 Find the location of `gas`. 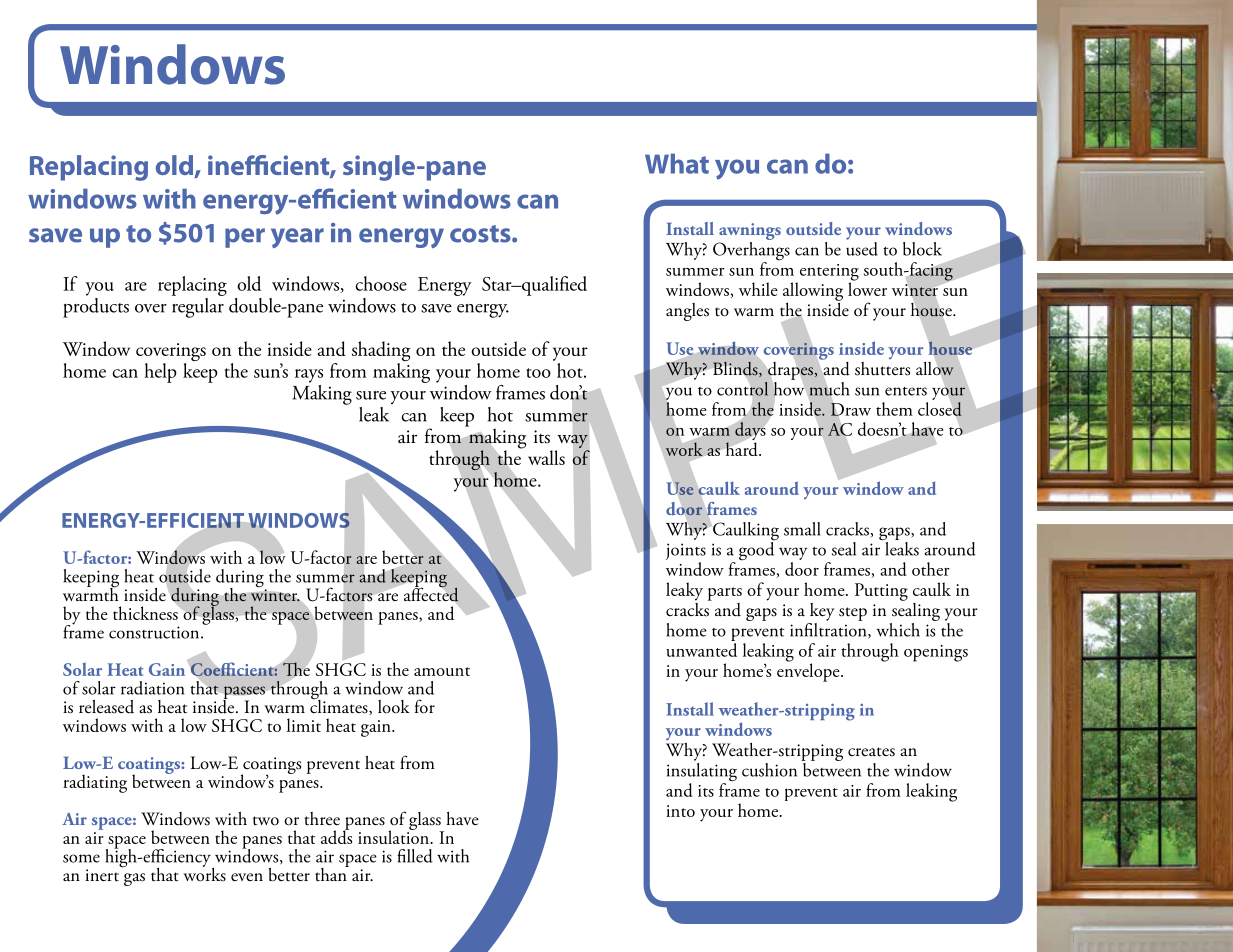

gas is located at coordinates (134, 879).
